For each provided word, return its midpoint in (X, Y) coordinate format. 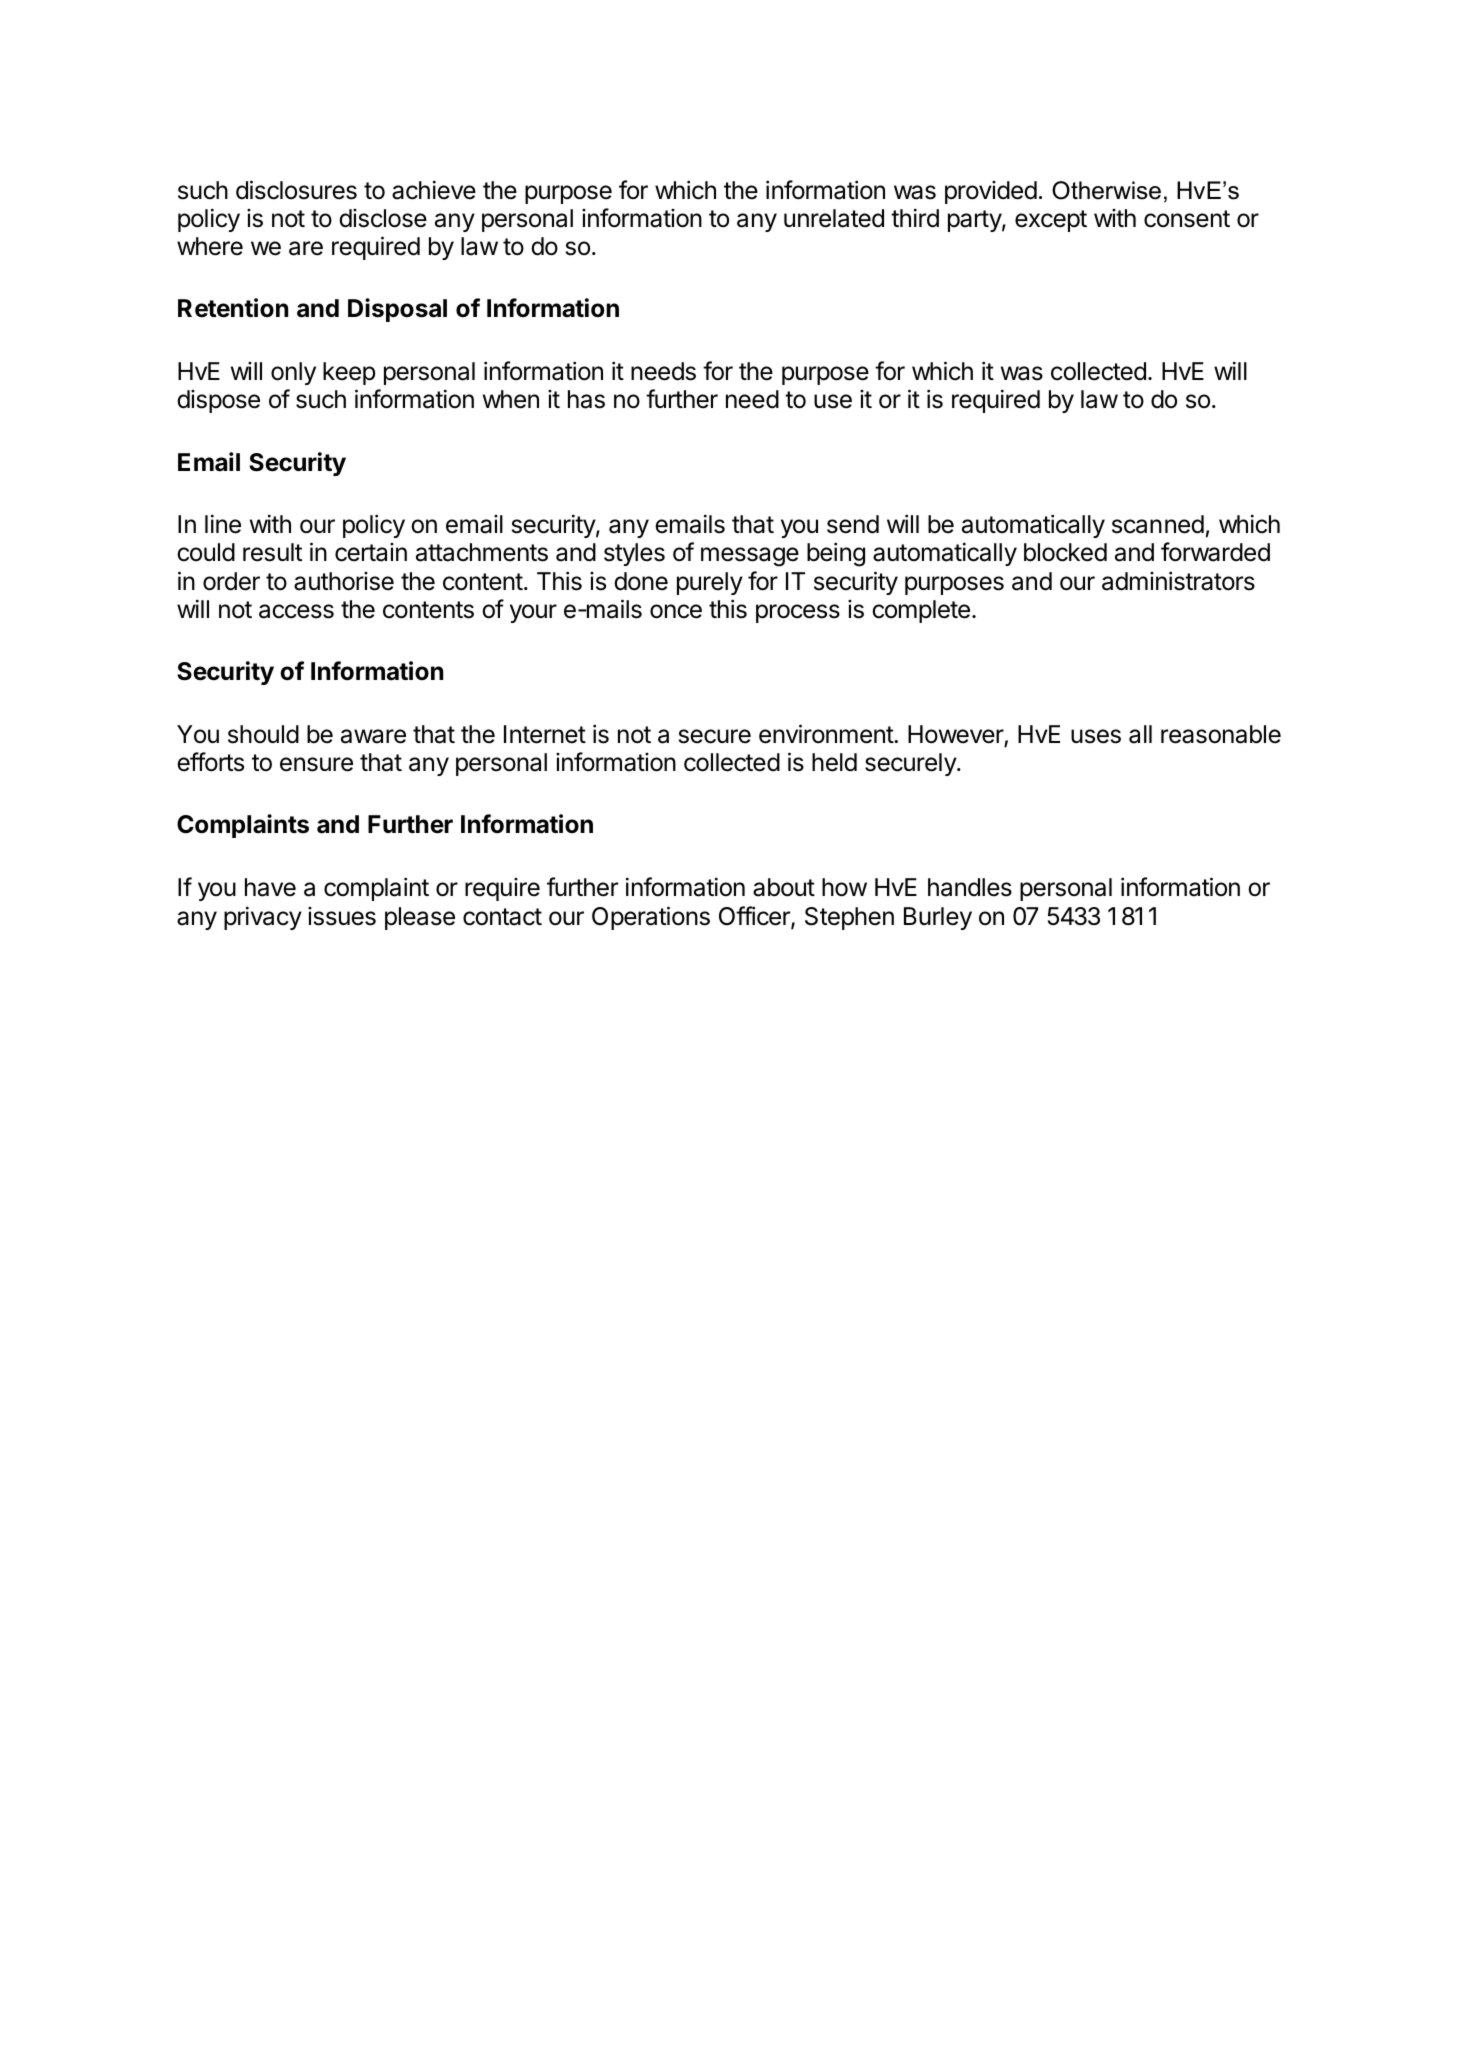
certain (371, 552)
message (750, 557)
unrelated (834, 218)
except (1051, 221)
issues (342, 916)
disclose (383, 218)
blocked (1065, 552)
